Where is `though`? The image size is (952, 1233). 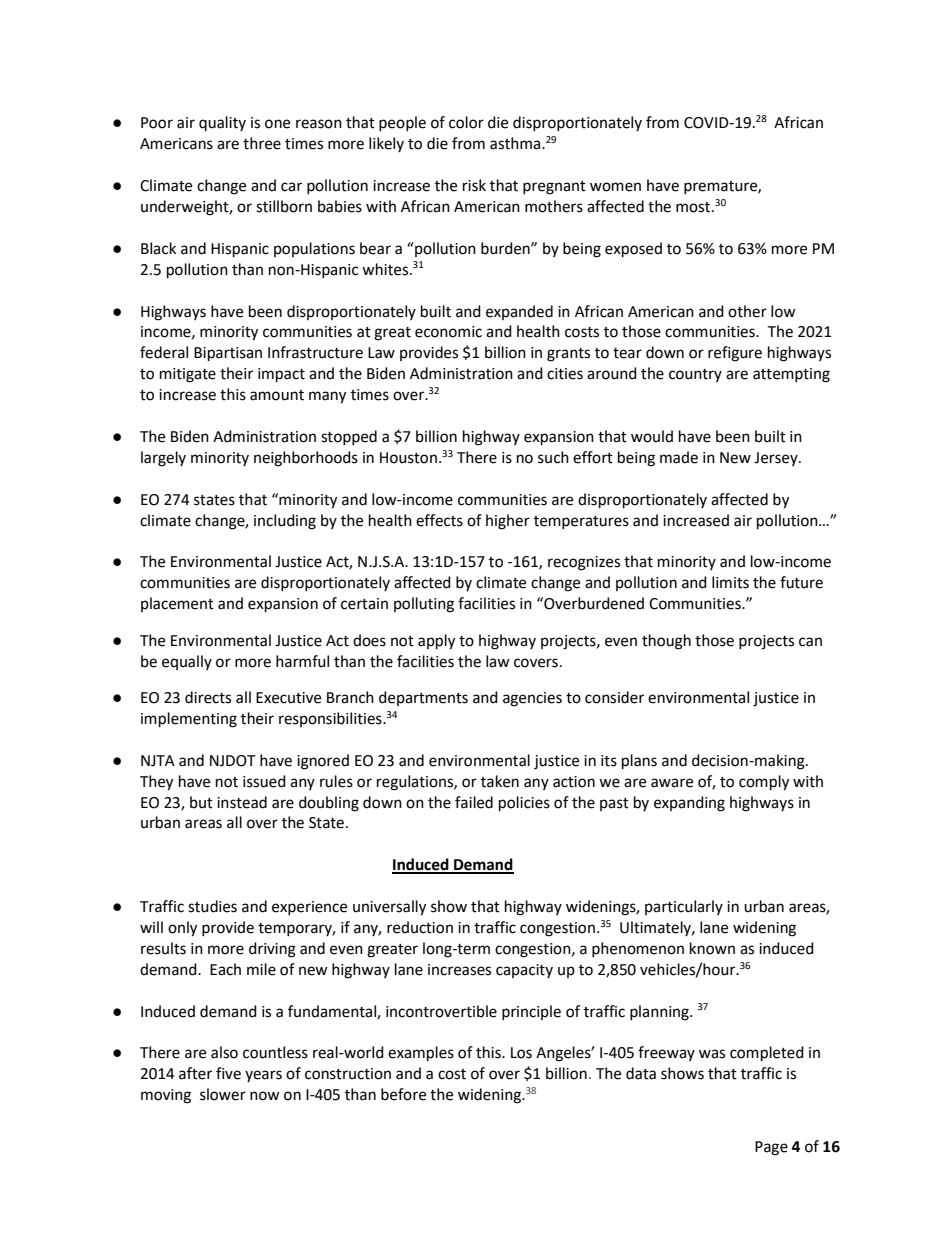
though is located at coordinates (666, 642).
